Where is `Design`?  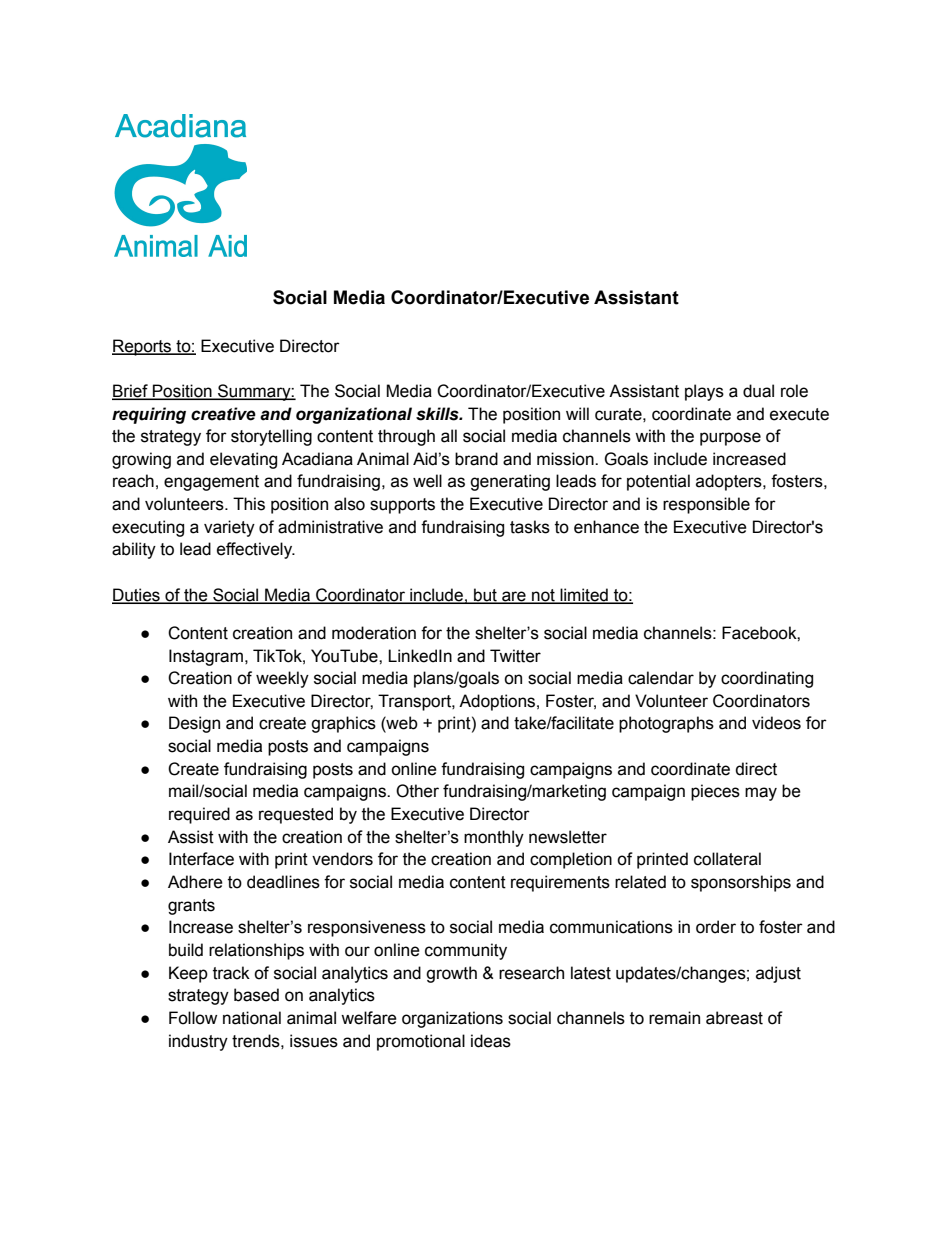
Design is located at coordinates (194, 724).
